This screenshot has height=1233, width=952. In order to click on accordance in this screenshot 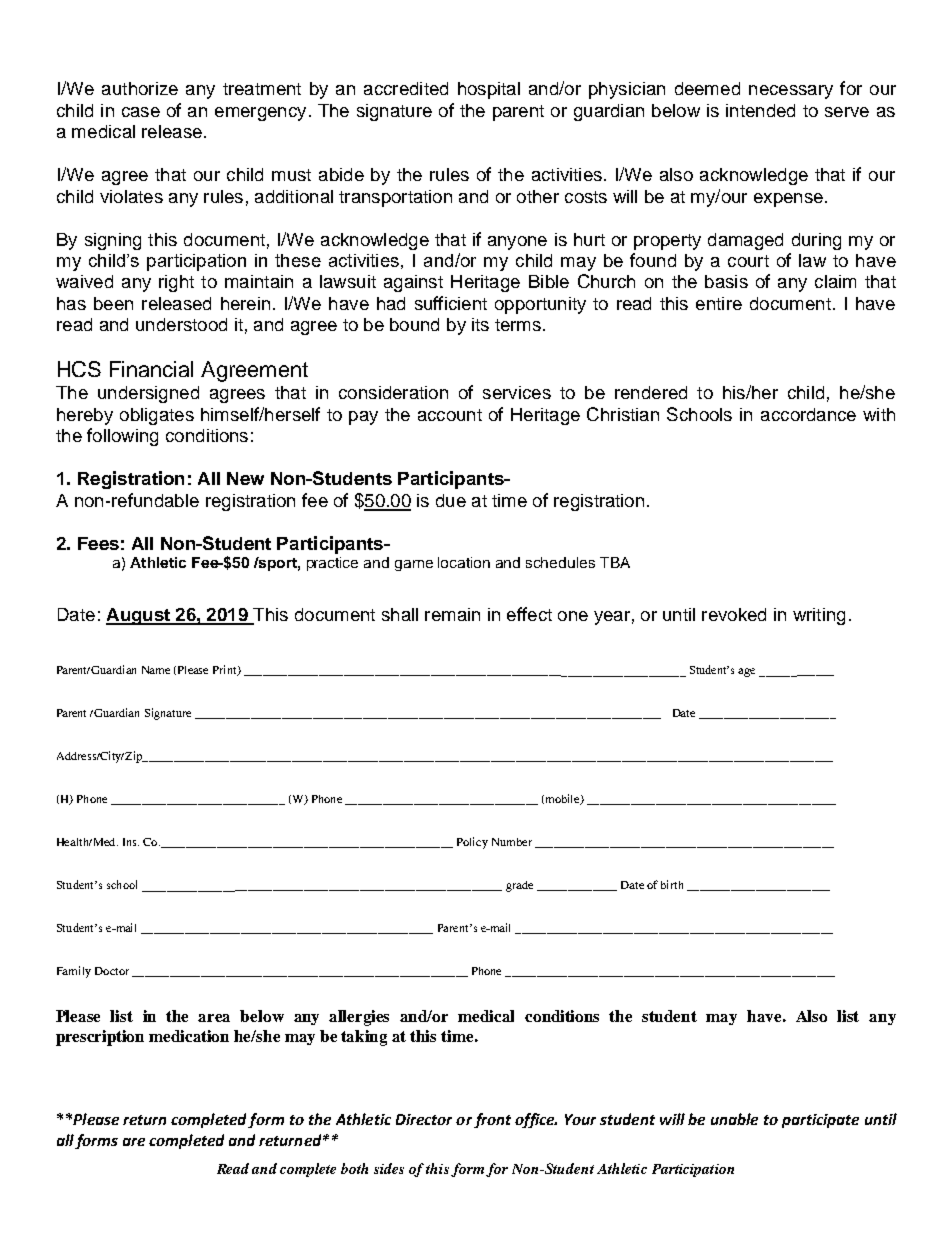, I will do `click(808, 414)`.
